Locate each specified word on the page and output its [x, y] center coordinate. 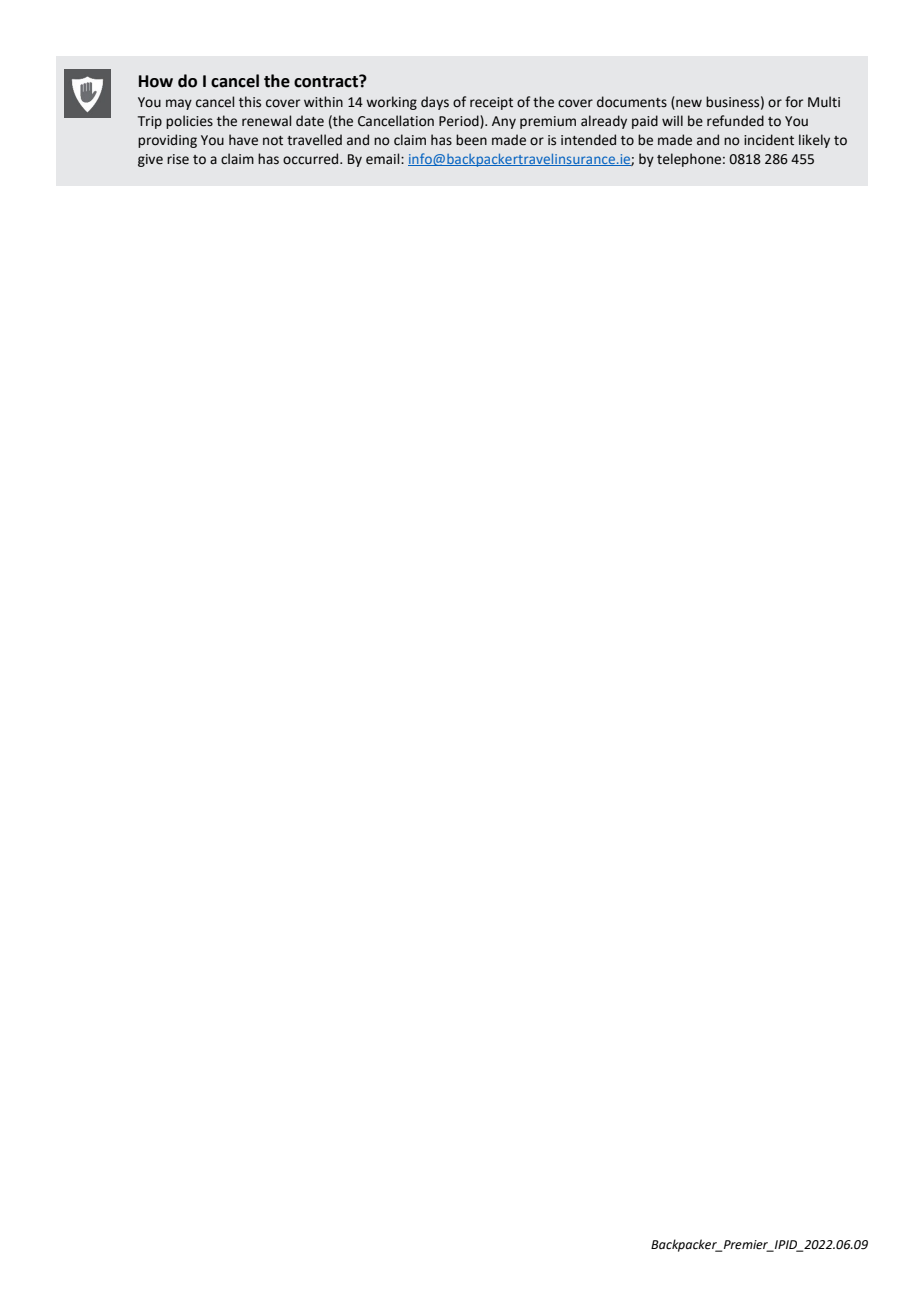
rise [178, 159]
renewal [266, 121]
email [384, 159]
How [156, 81]
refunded [735, 121]
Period [460, 121]
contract [327, 81]
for [794, 102]
